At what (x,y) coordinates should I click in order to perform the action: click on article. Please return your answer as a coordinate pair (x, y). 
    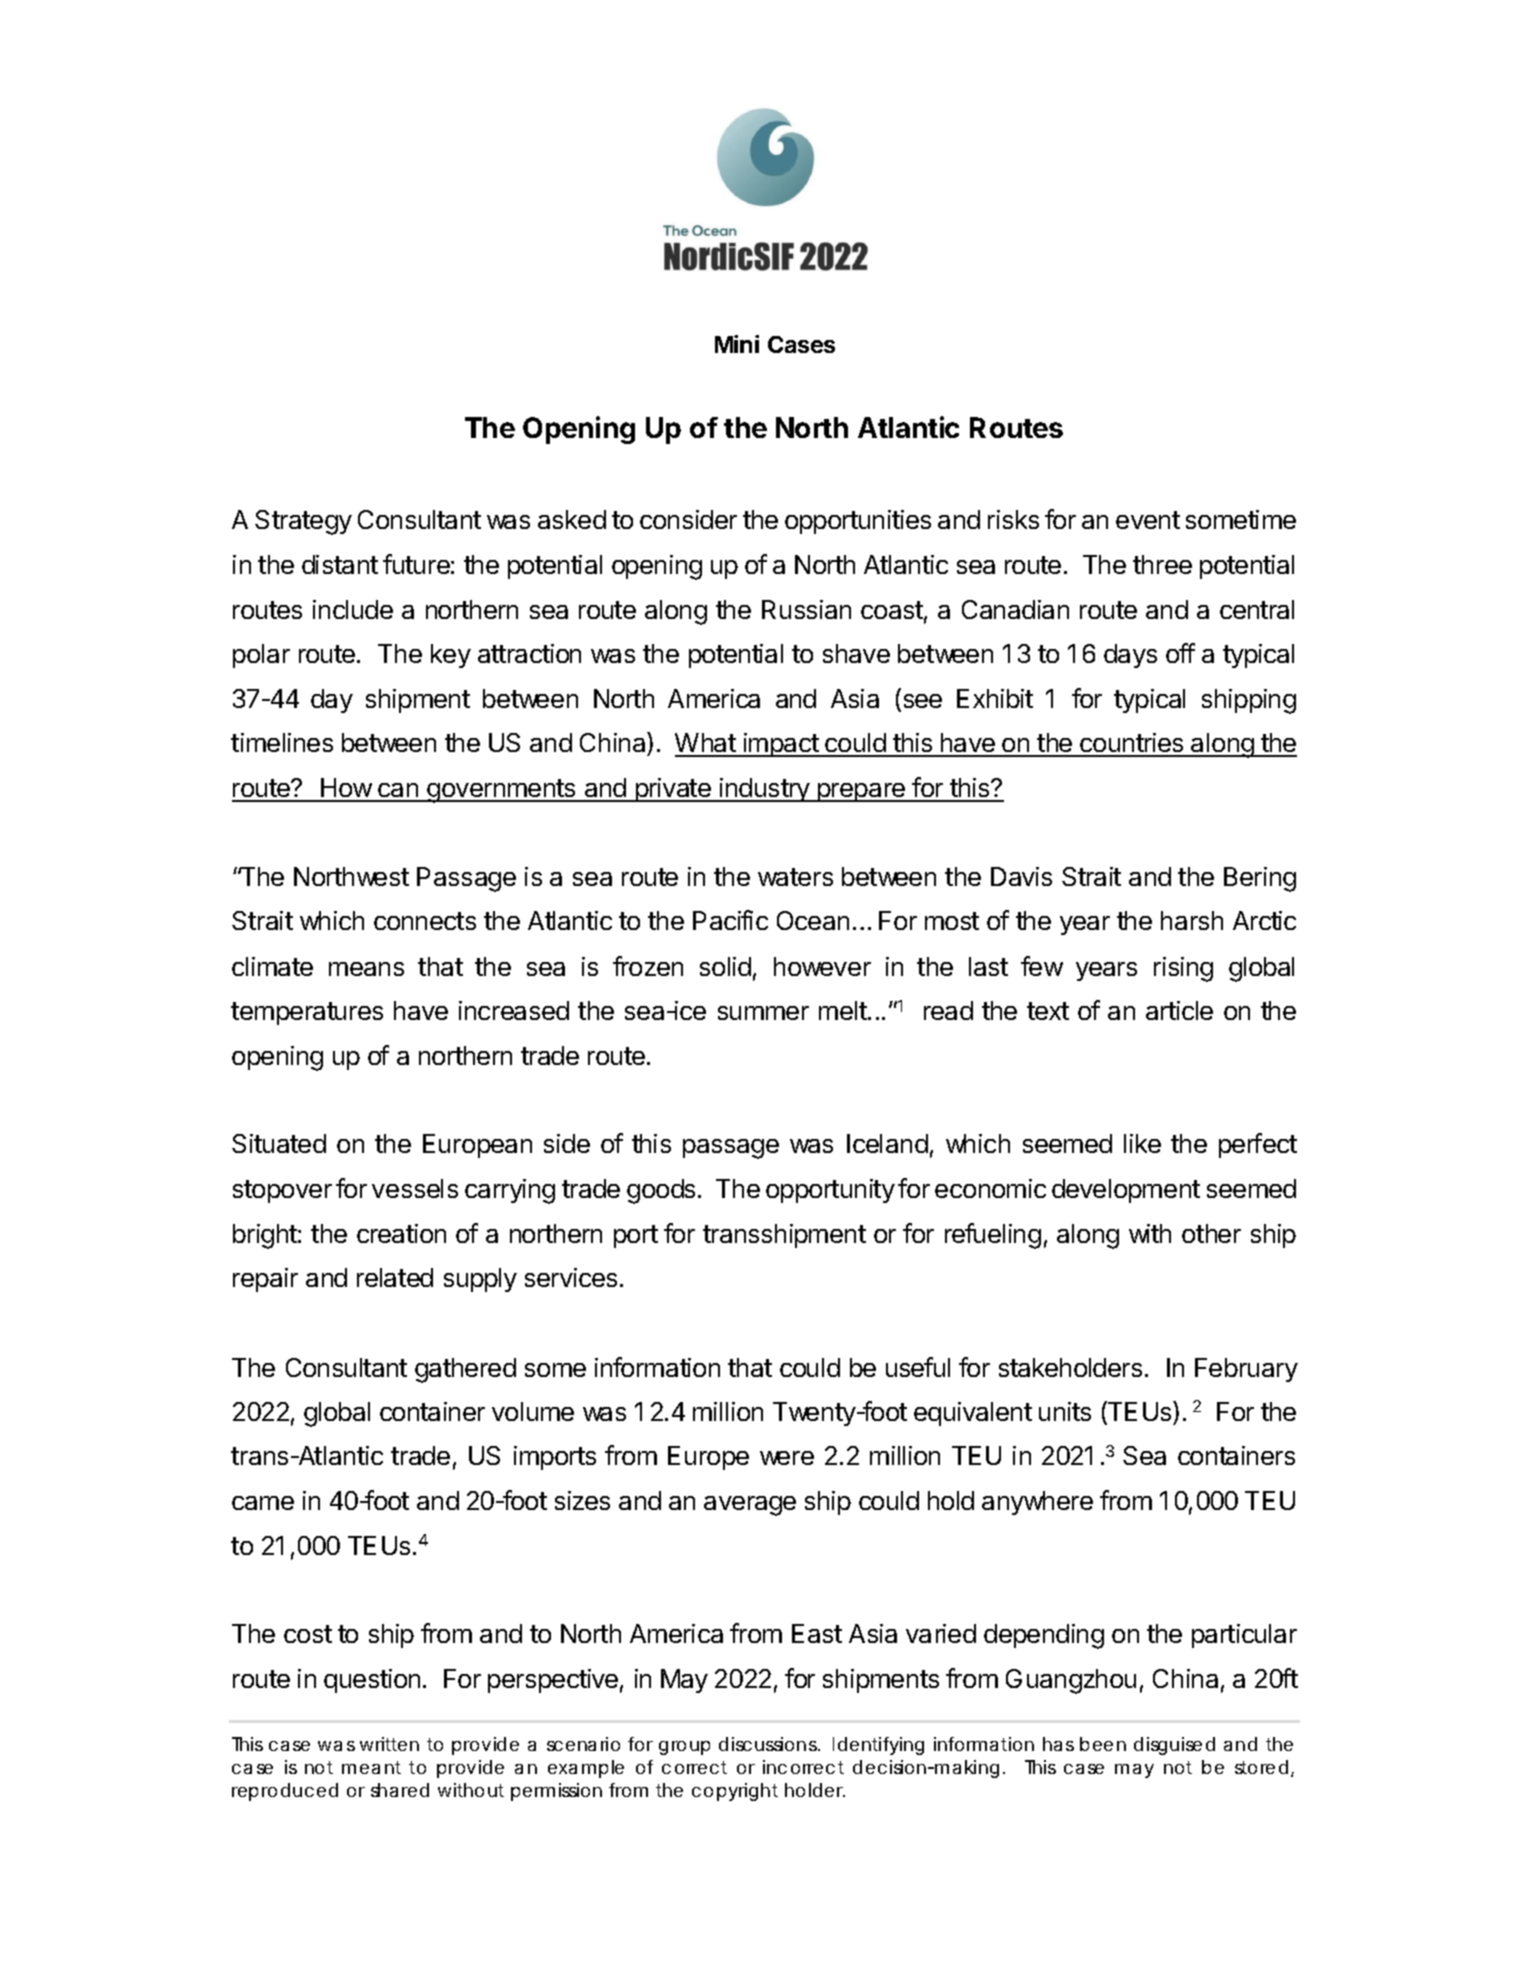
    Looking at the image, I should click on (1179, 1010).
